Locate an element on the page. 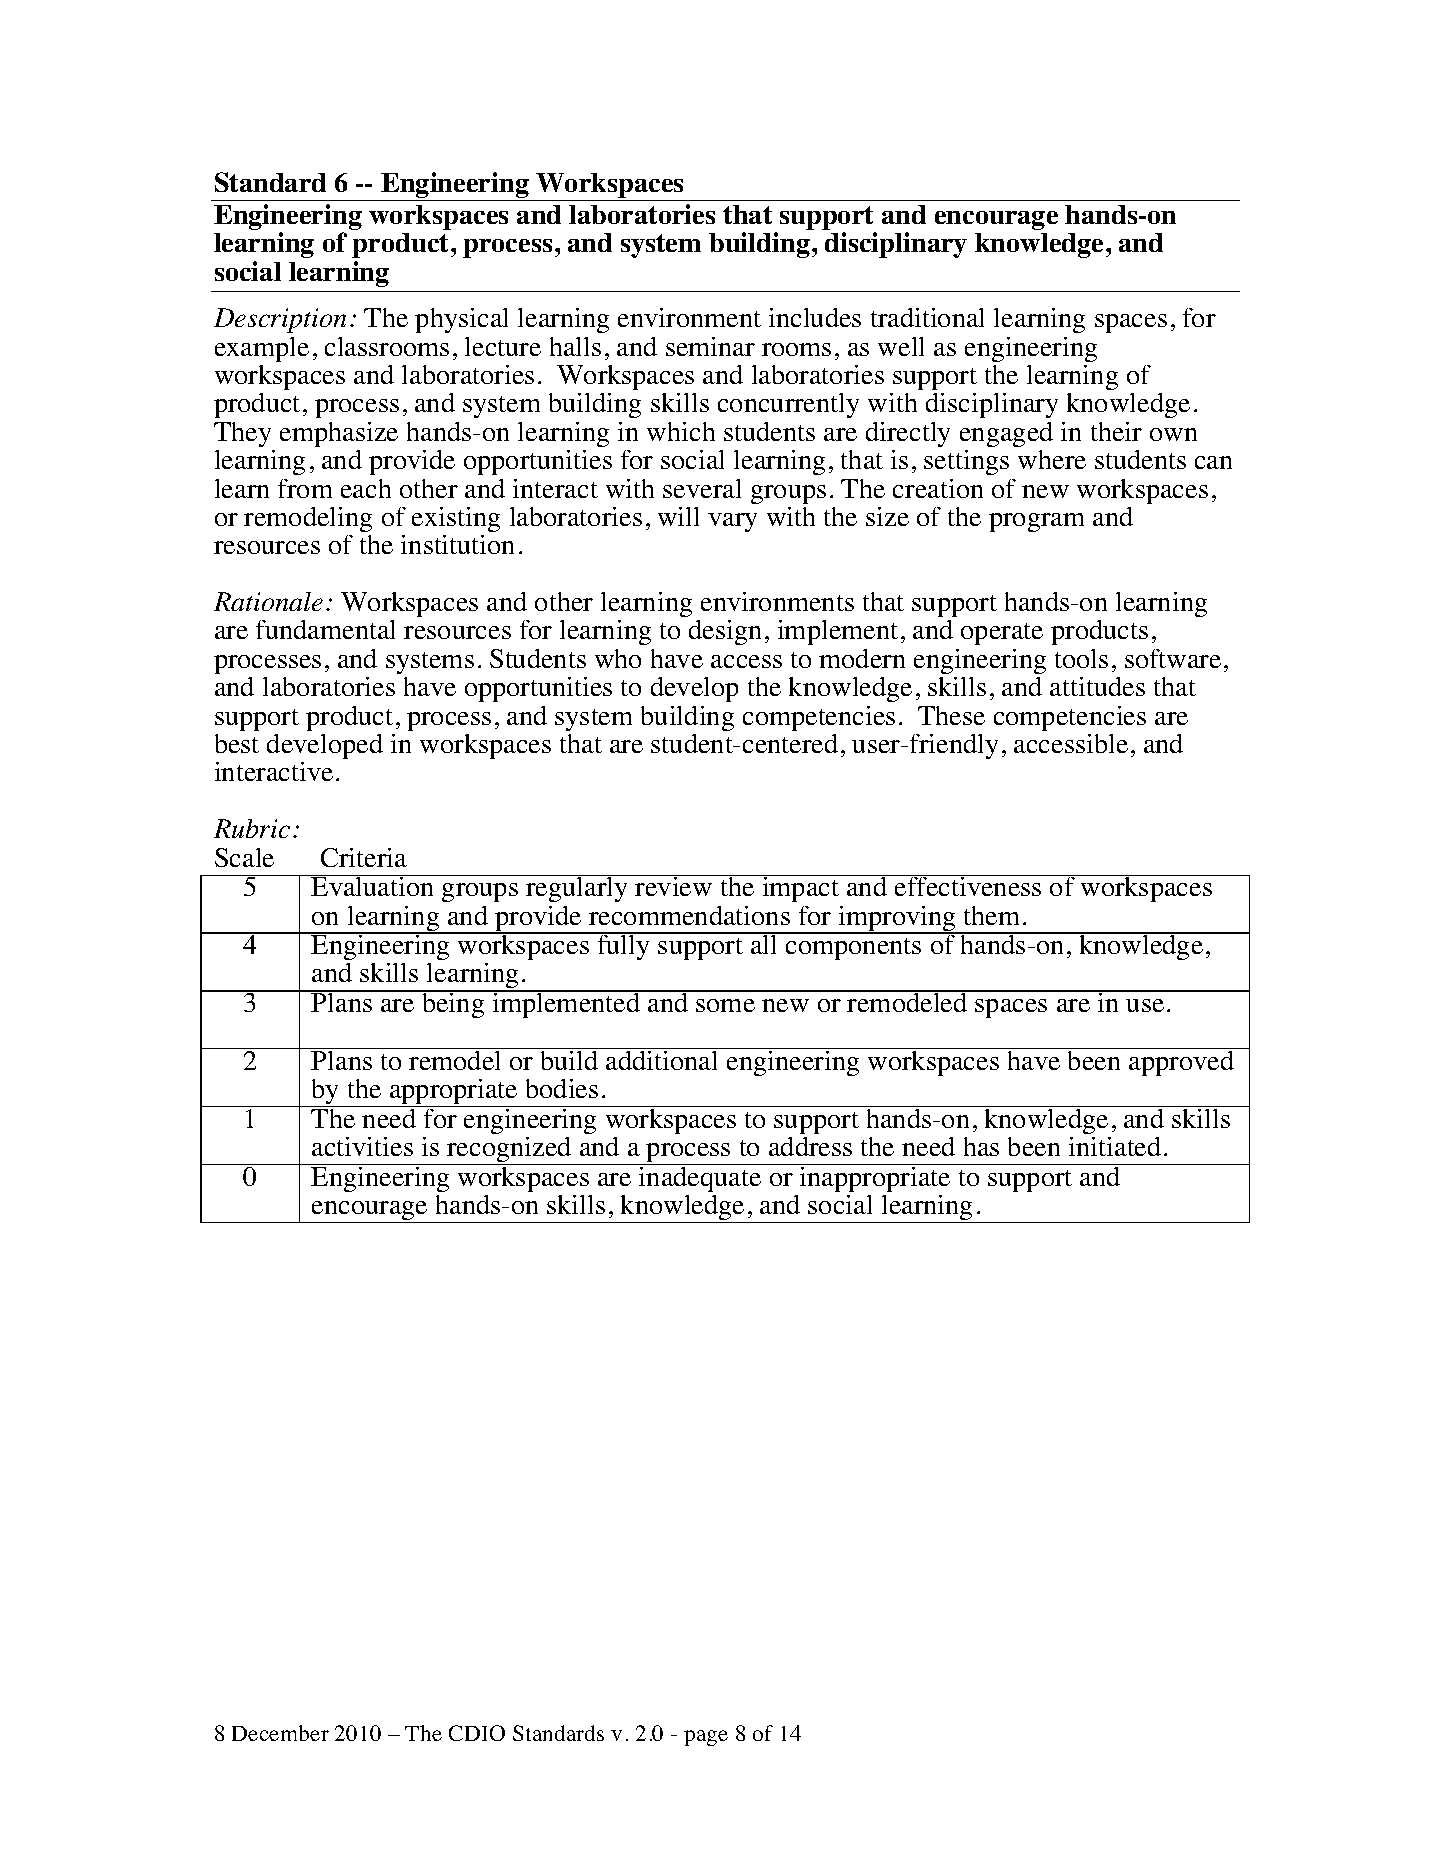  December is located at coordinates (280, 1733).
